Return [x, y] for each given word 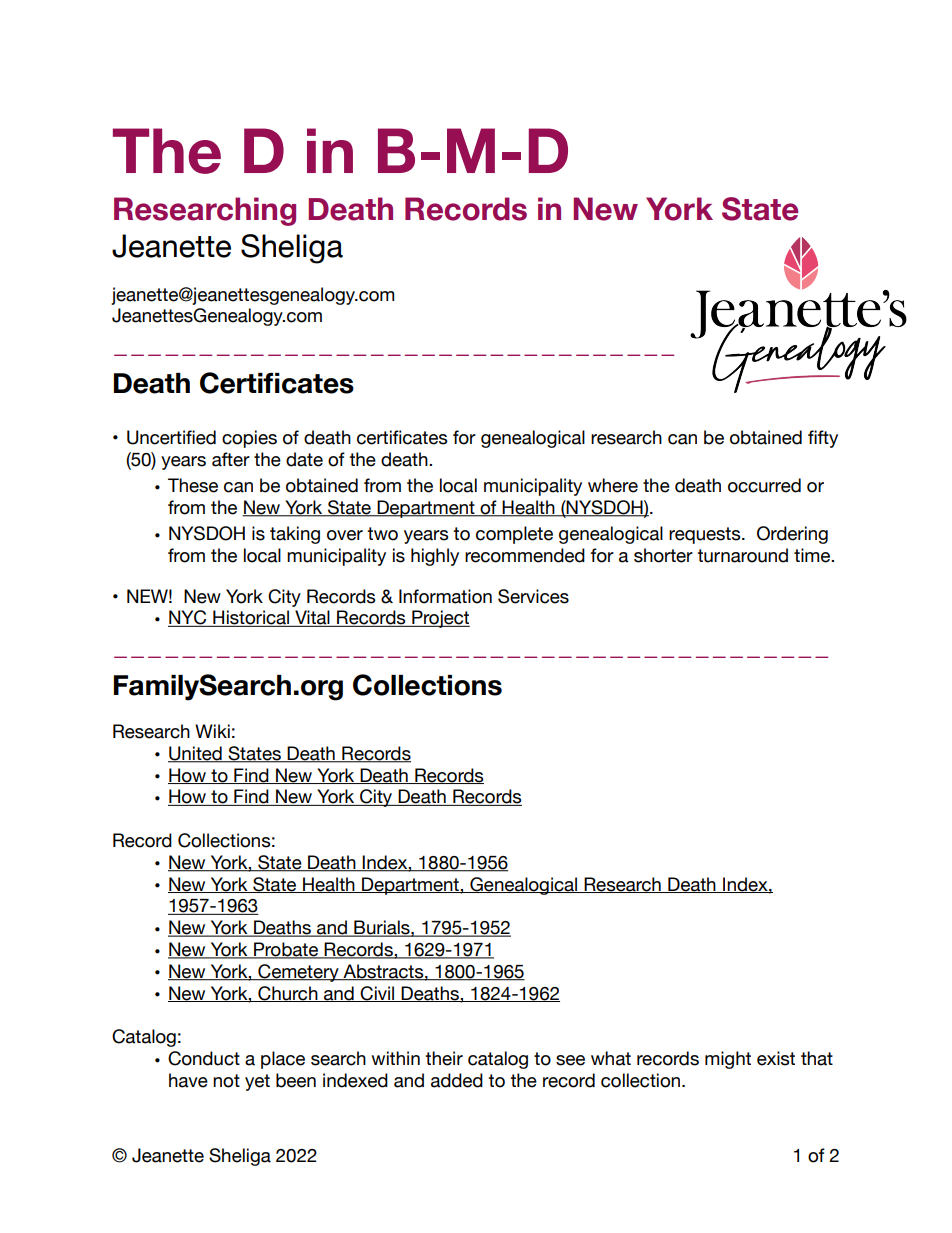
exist [776, 1058]
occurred [764, 485]
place [283, 1060]
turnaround [742, 555]
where [613, 485]
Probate [286, 950]
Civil [378, 994]
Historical [251, 618]
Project [440, 619]
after [231, 459]
